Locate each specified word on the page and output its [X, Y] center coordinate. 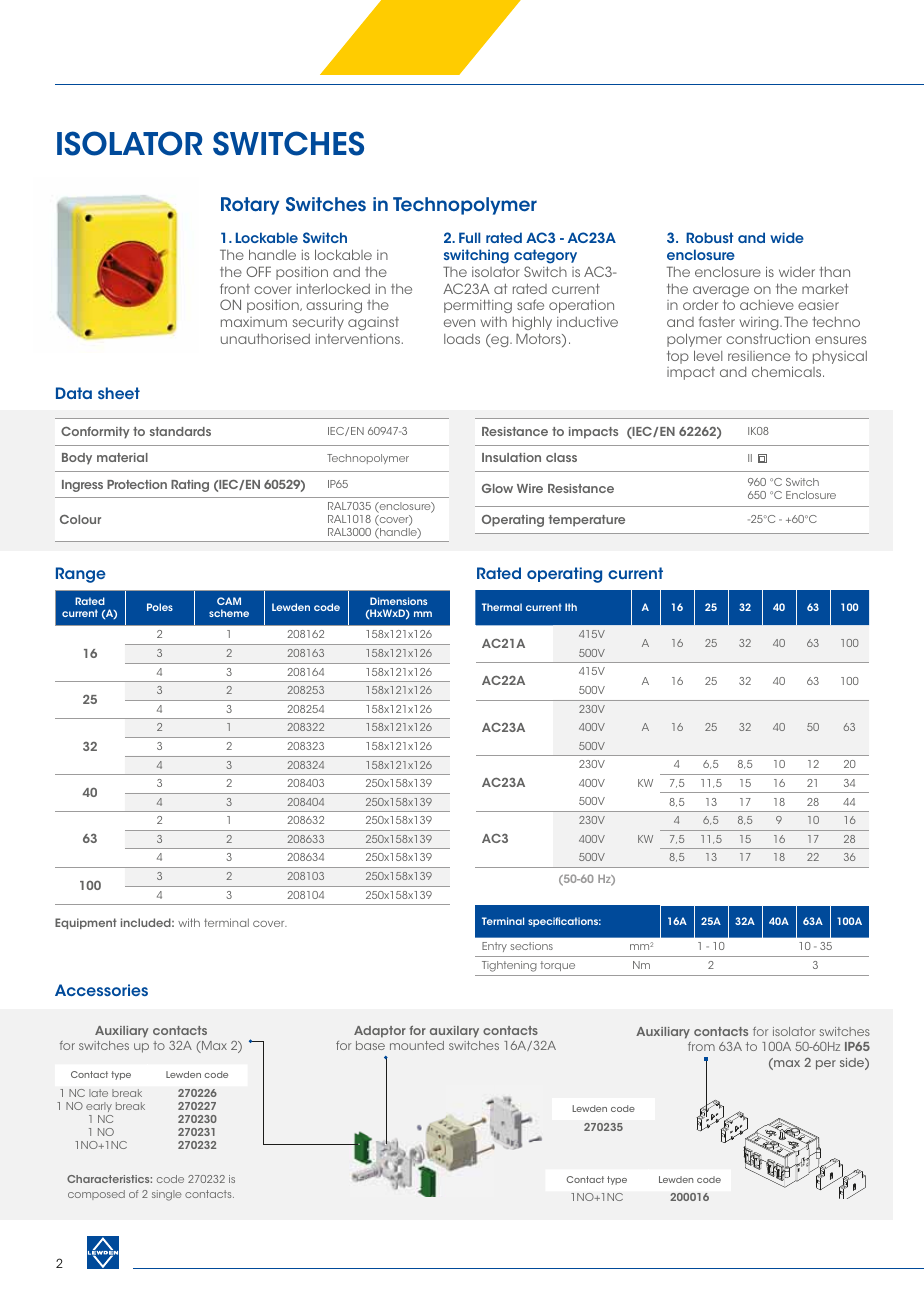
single [167, 1195]
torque [557, 966]
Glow [497, 488]
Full [469, 237]
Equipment [86, 923]
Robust [709, 237]
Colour [80, 519]
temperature [586, 521]
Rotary [250, 206]
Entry [494, 947]
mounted [417, 1045]
